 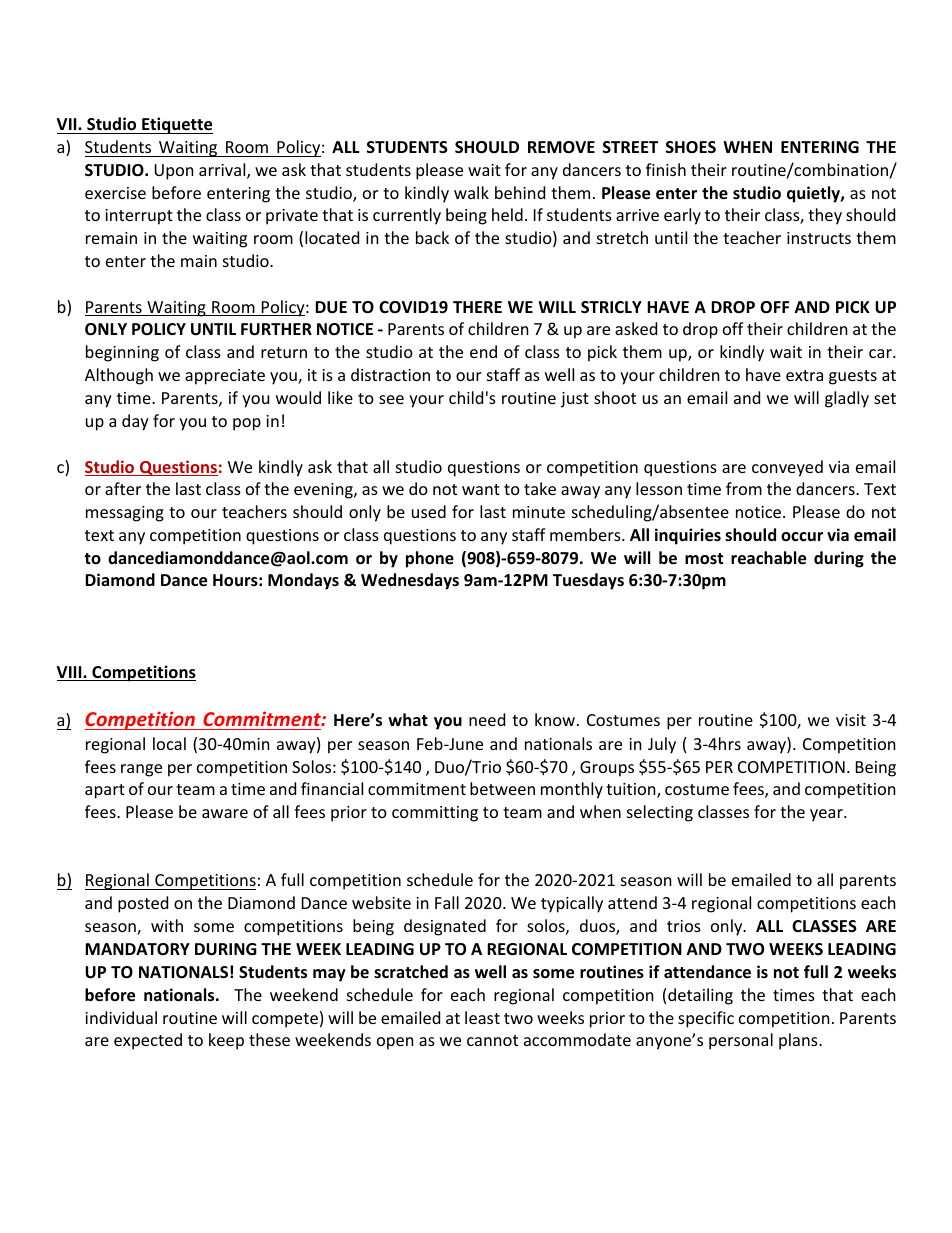 What do you see at coordinates (787, 468) in the document?
I see `conveyed` at bounding box center [787, 468].
